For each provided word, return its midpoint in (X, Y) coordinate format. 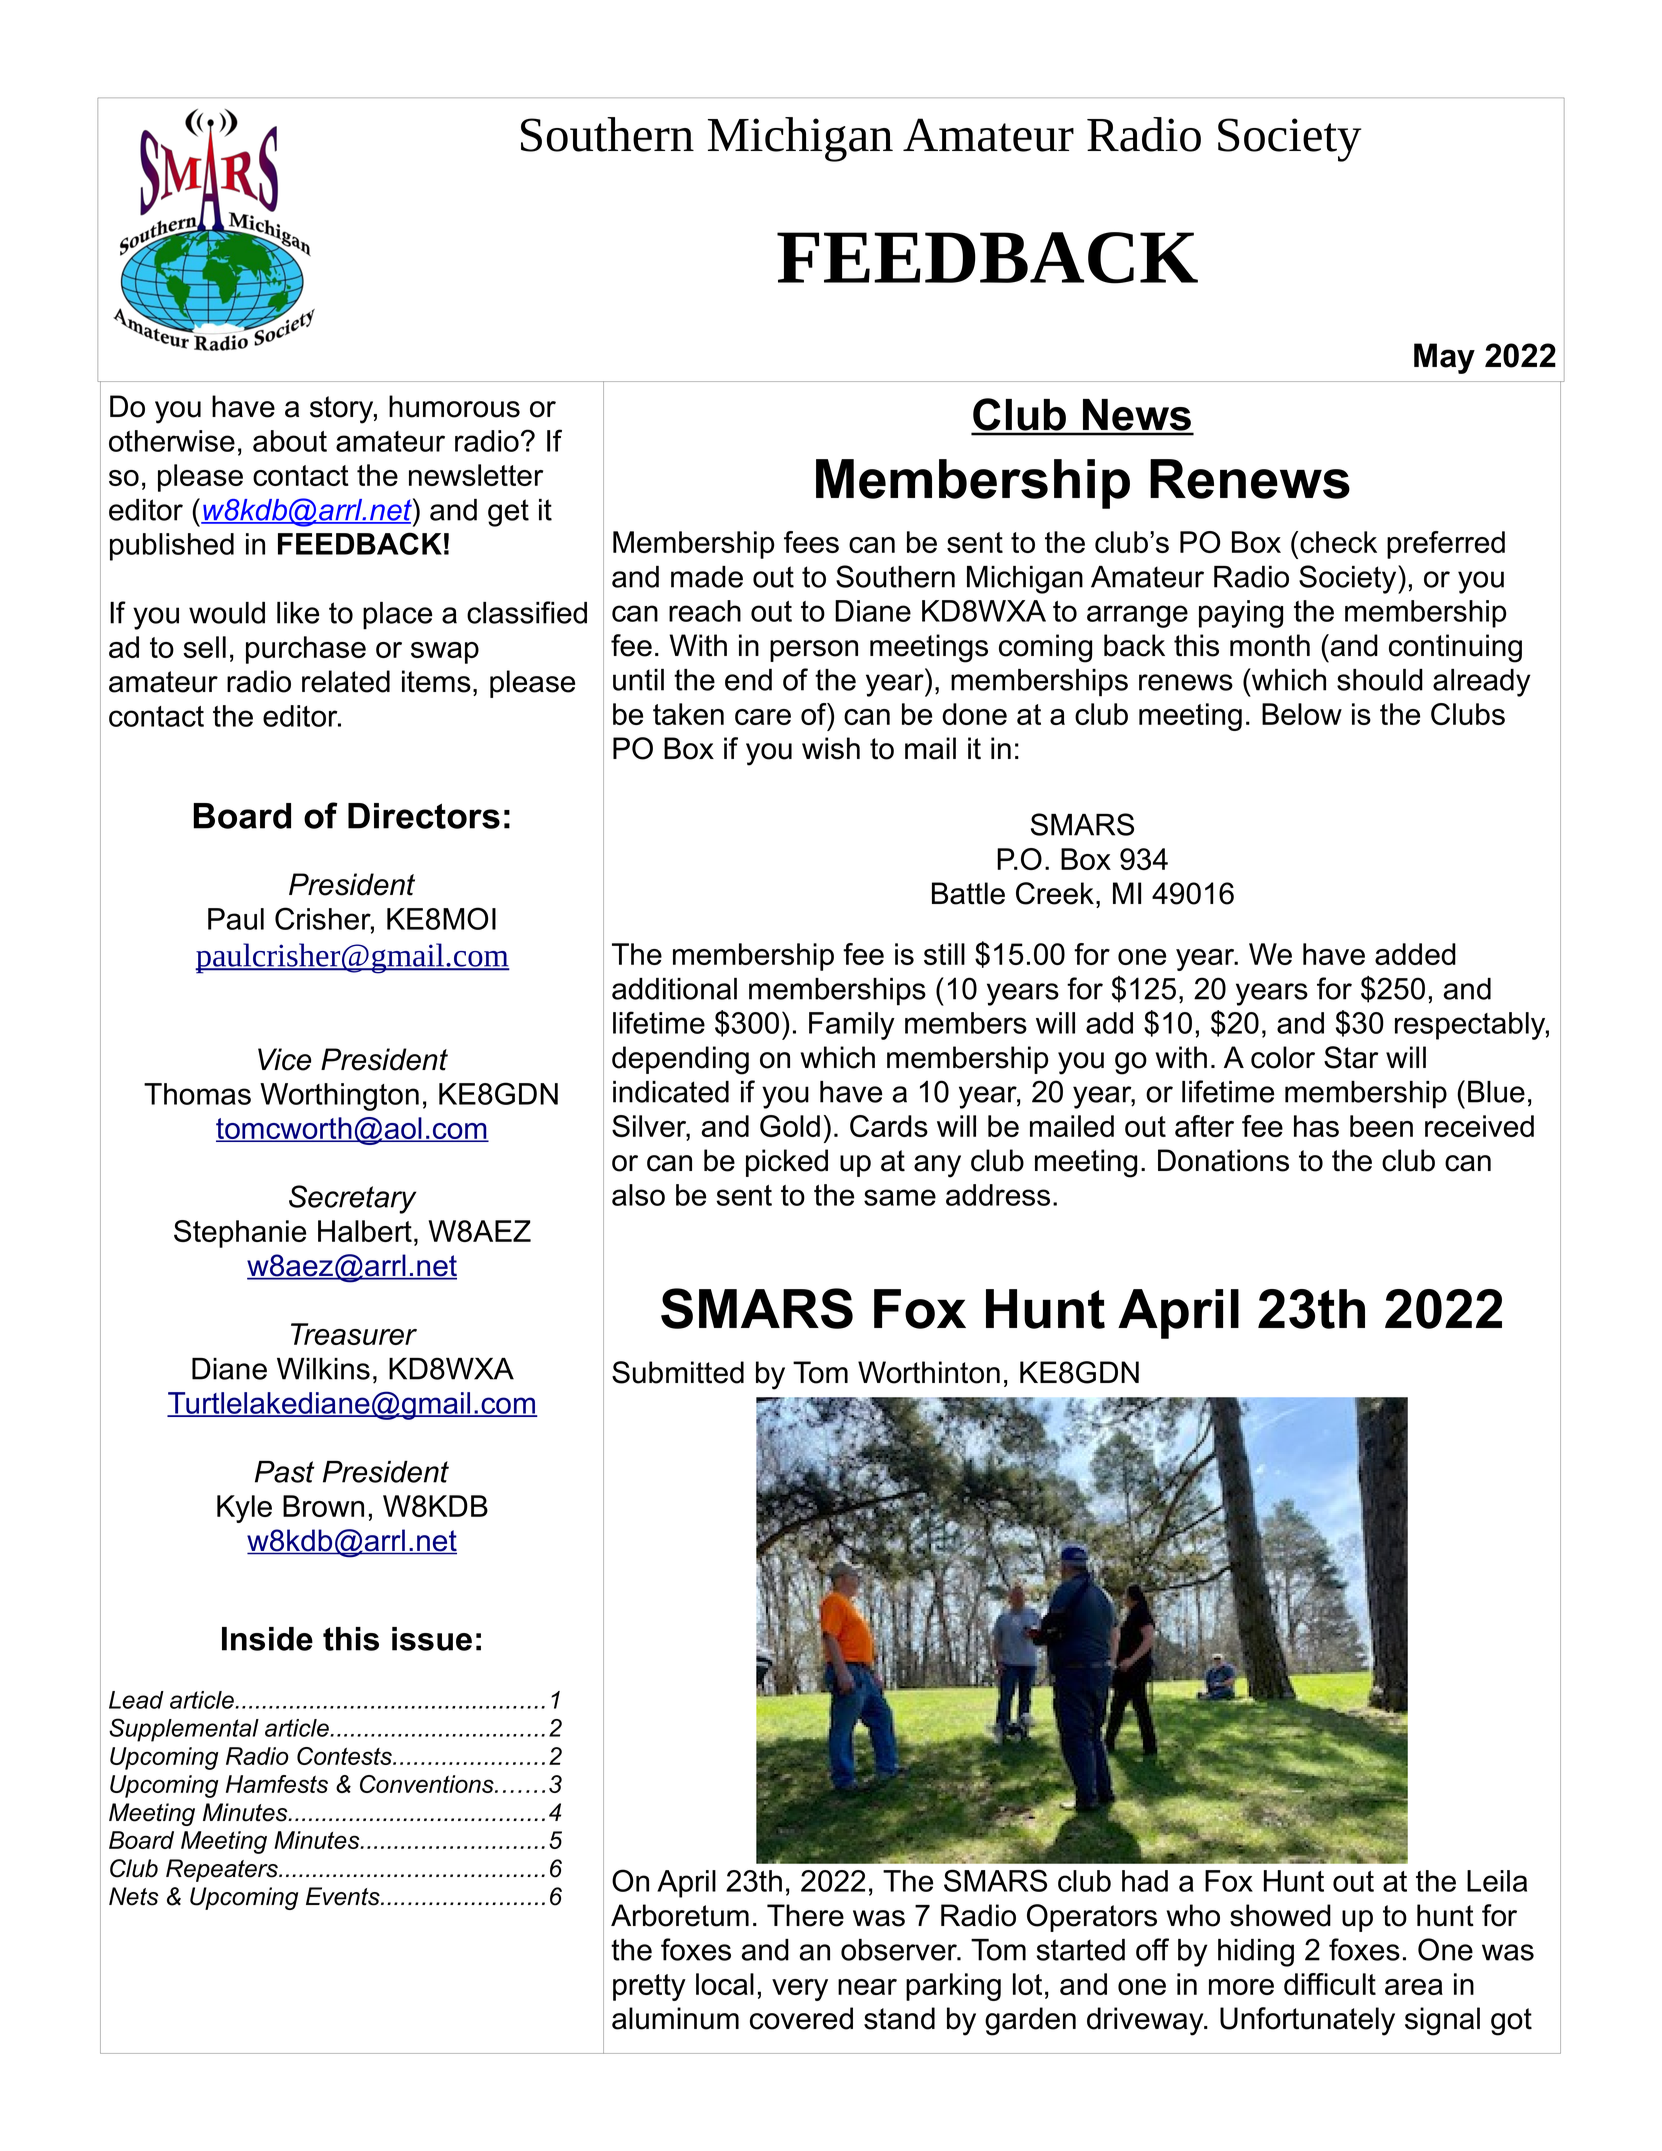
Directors (424, 816)
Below (1302, 714)
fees (811, 542)
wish (831, 748)
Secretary (352, 1199)
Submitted (678, 1372)
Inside (267, 1639)
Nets (134, 1896)
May (1444, 358)
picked (787, 1163)
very (800, 1990)
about (290, 441)
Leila (1497, 1881)
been (1381, 1126)
